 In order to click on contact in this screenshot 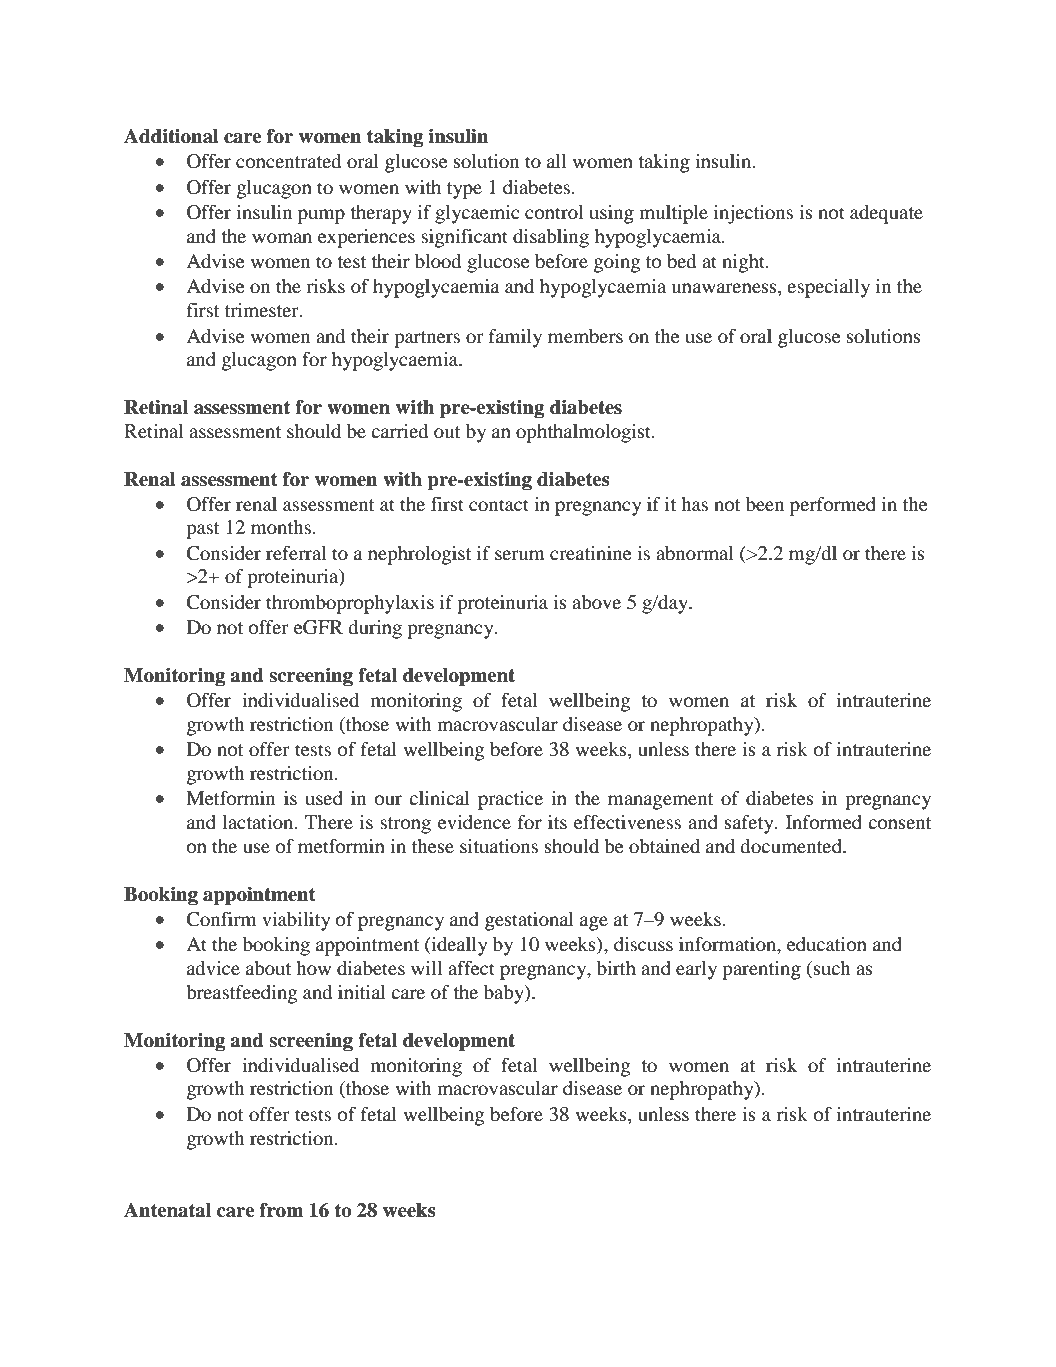, I will do `click(499, 505)`.
